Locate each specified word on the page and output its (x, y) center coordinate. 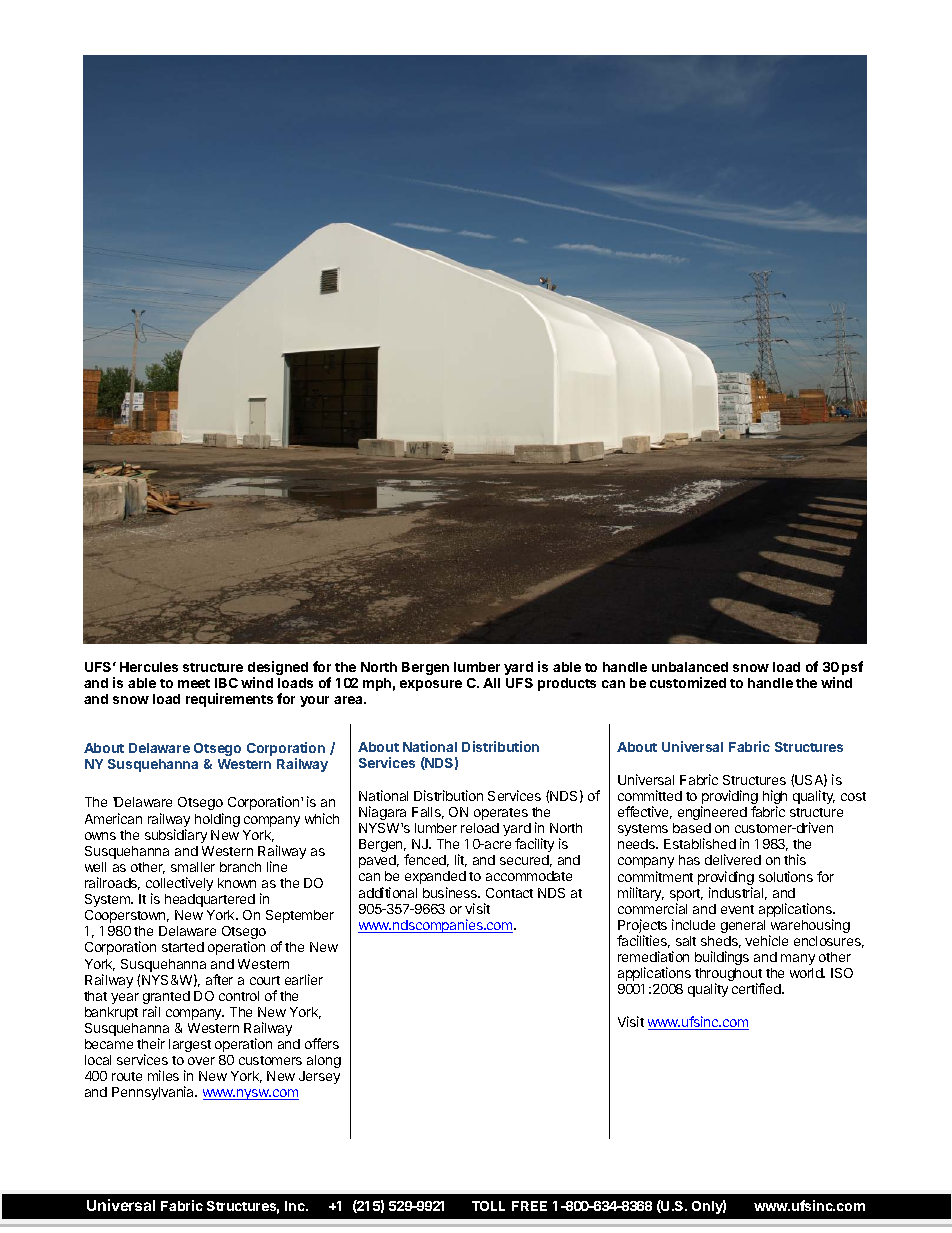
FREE (529, 1206)
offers (322, 1043)
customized (688, 682)
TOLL (488, 1206)
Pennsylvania (154, 1093)
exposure (431, 685)
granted (166, 999)
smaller (193, 867)
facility (534, 845)
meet (194, 683)
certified (757, 988)
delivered (733, 859)
